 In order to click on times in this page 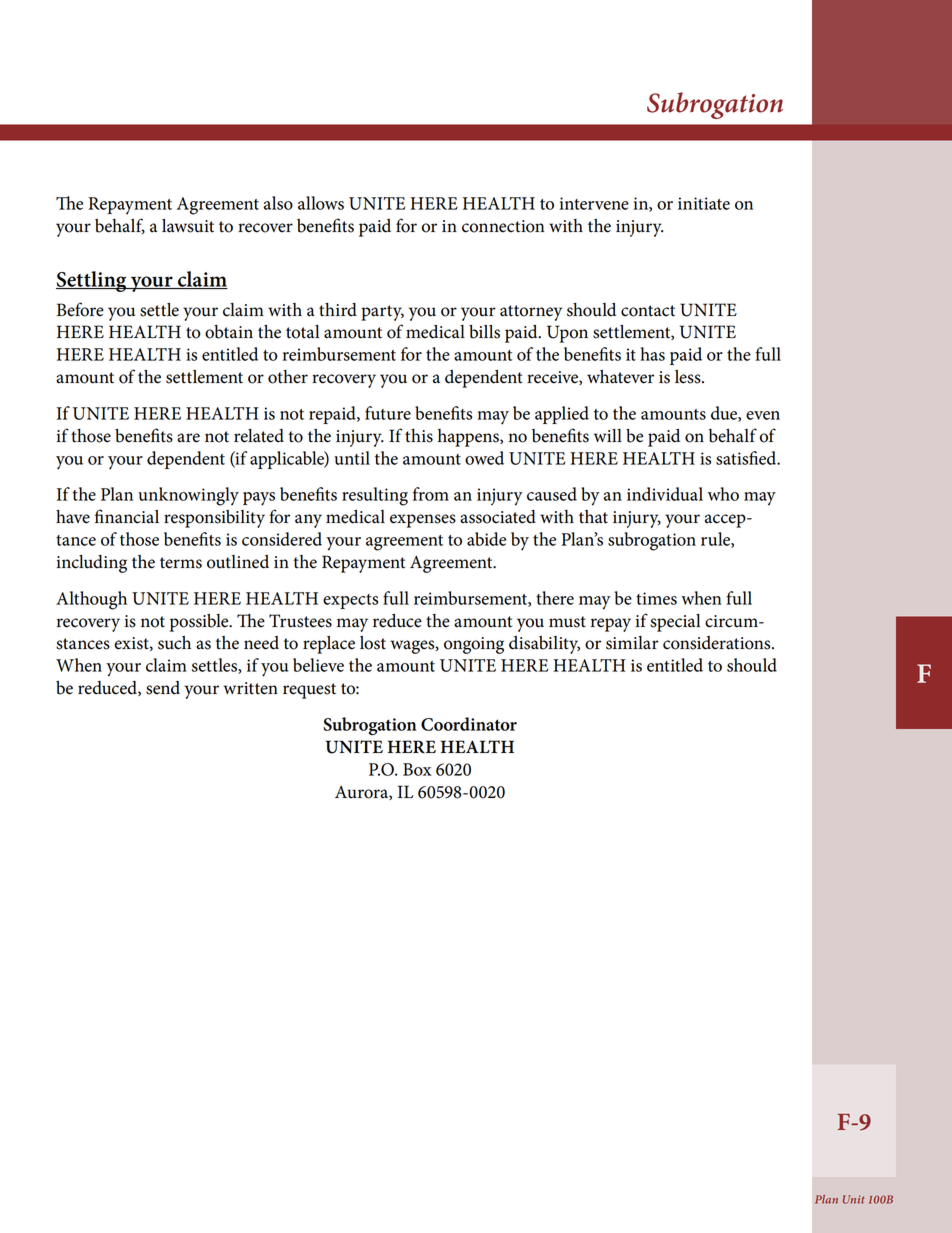, I will do `click(656, 598)`.
